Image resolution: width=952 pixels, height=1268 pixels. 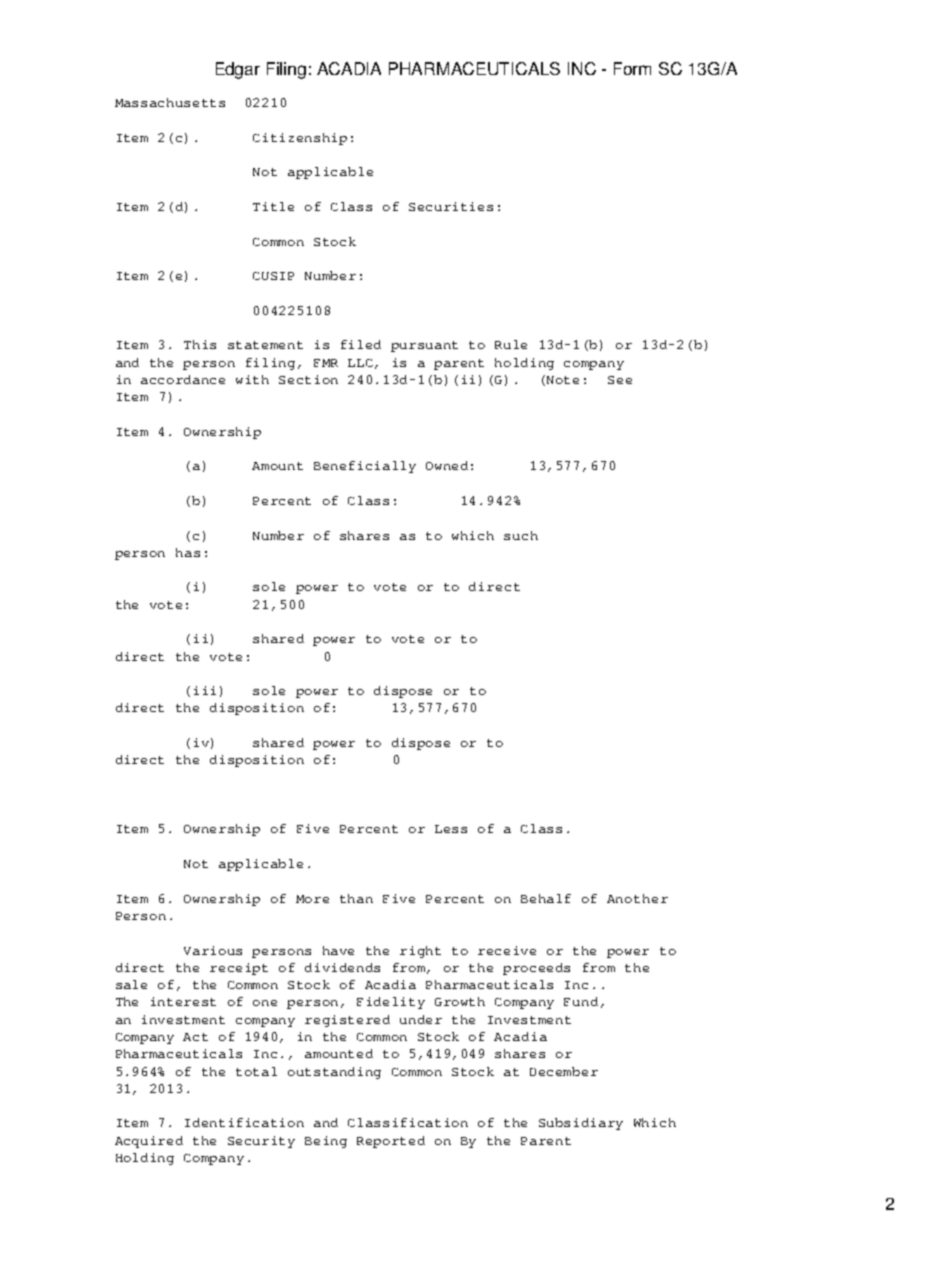 I want to click on Various, so click(x=213, y=950).
